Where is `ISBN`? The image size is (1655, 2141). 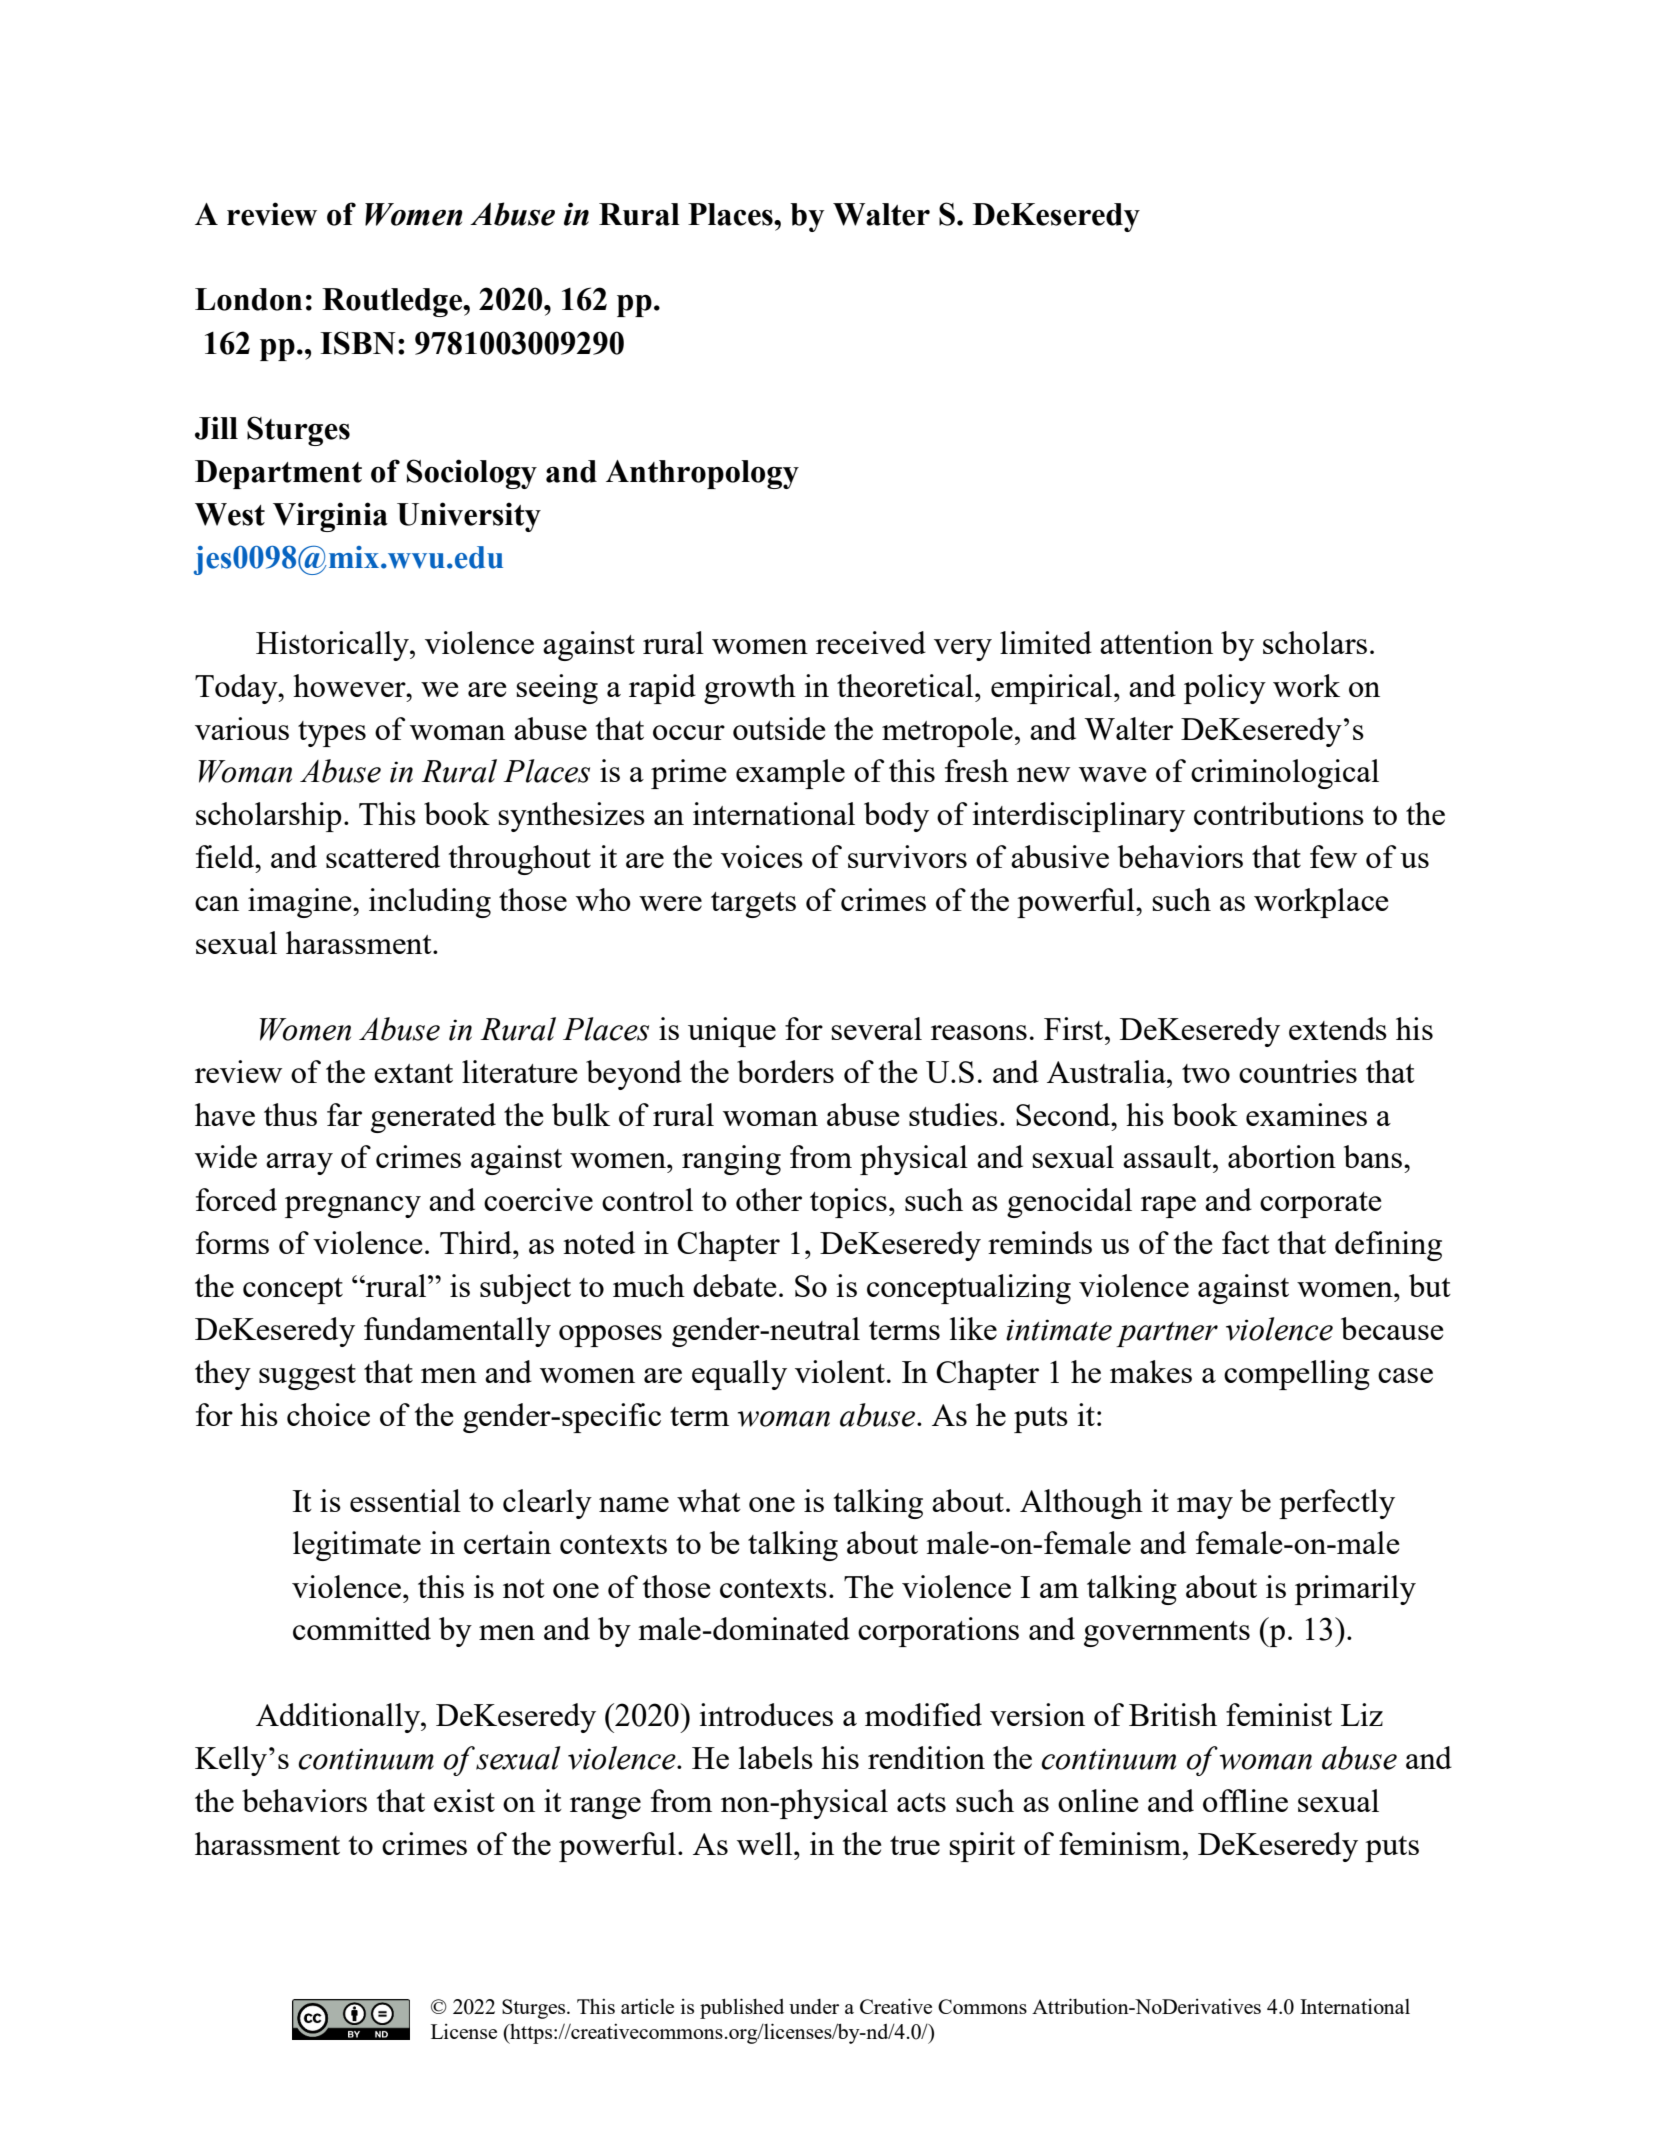
ISBN is located at coordinates (358, 343).
